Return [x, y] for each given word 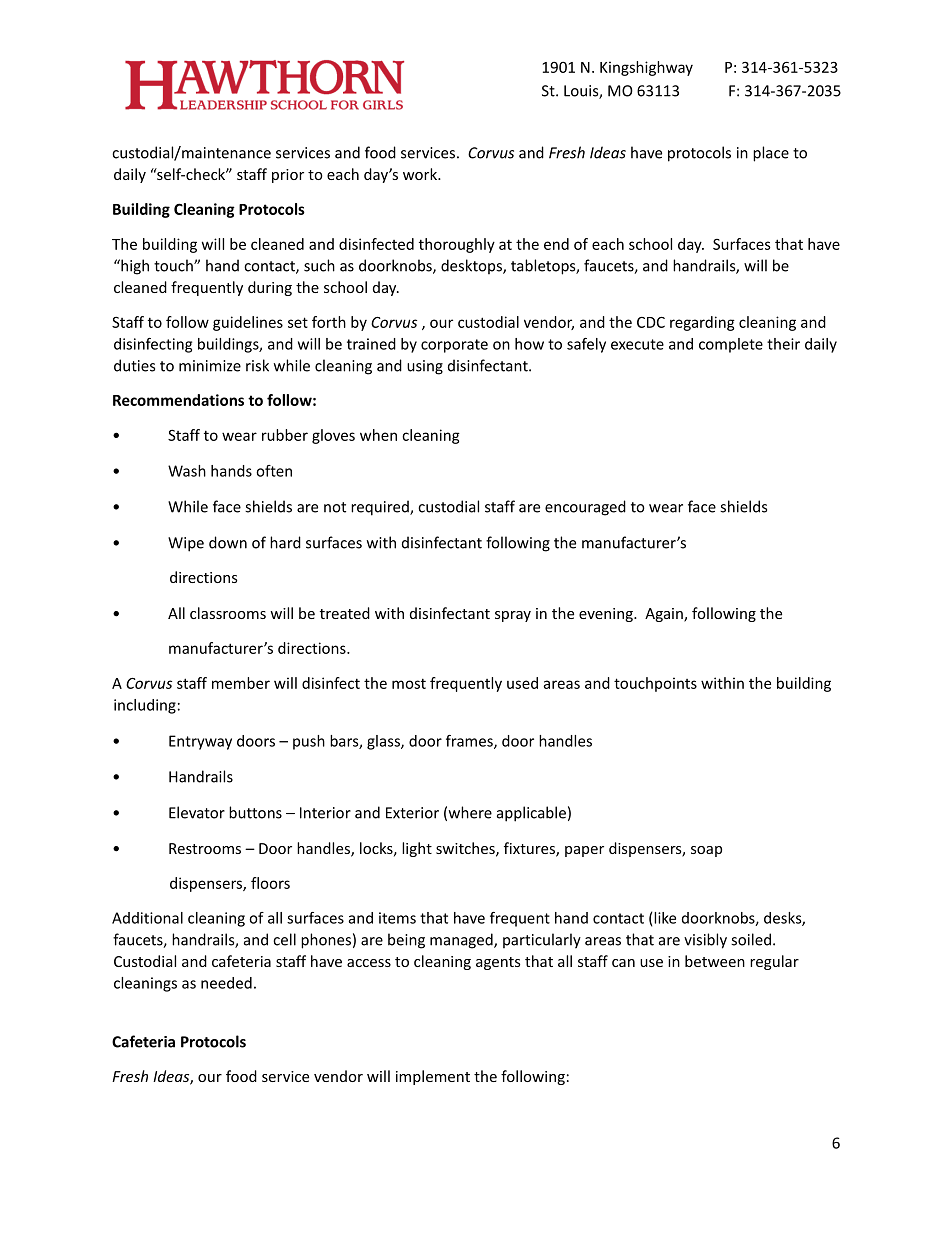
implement [433, 1077]
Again [665, 615]
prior [288, 176]
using [425, 367]
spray [513, 616]
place [771, 154]
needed [226, 983]
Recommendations [178, 400]
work [421, 174]
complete [731, 345]
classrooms [228, 613]
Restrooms [205, 848]
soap [706, 851]
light [417, 849]
